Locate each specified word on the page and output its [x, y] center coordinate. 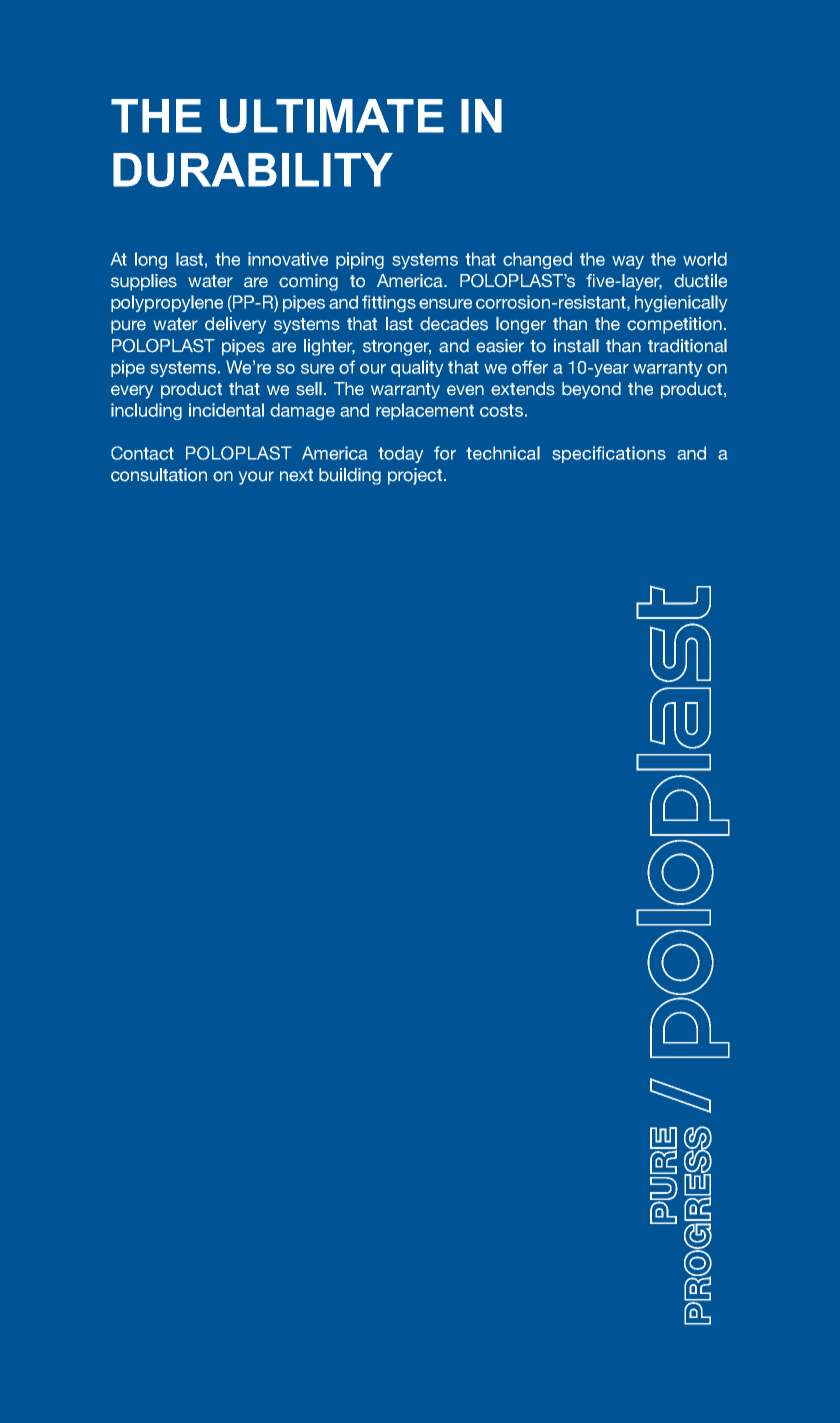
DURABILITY [253, 170]
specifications [609, 454]
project [415, 476]
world [705, 259]
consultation [159, 475]
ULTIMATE [332, 116]
